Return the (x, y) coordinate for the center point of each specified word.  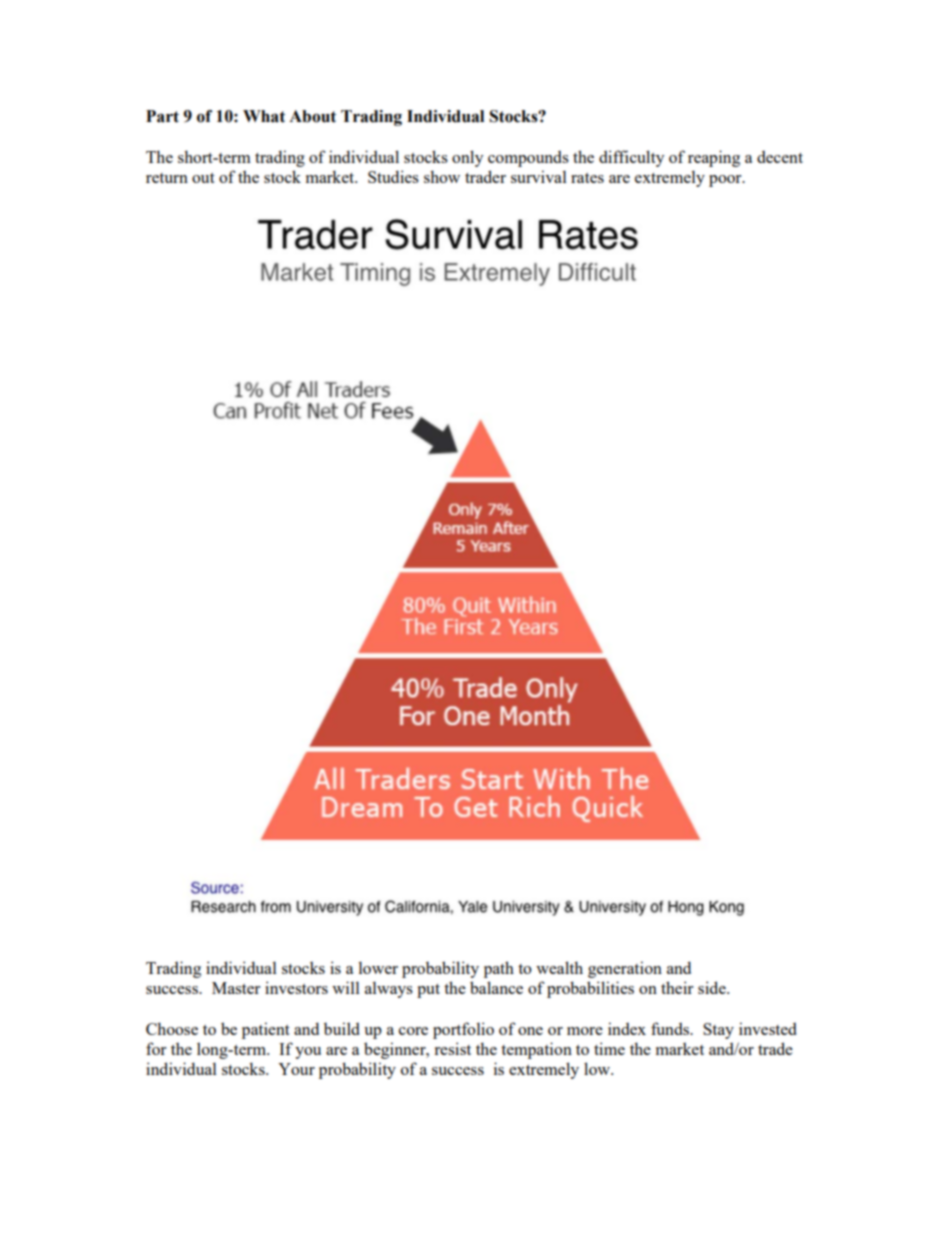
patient (266, 1030)
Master (236, 988)
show (442, 176)
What (264, 116)
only (467, 158)
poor (726, 181)
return (167, 178)
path (499, 969)
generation (625, 969)
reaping (714, 158)
